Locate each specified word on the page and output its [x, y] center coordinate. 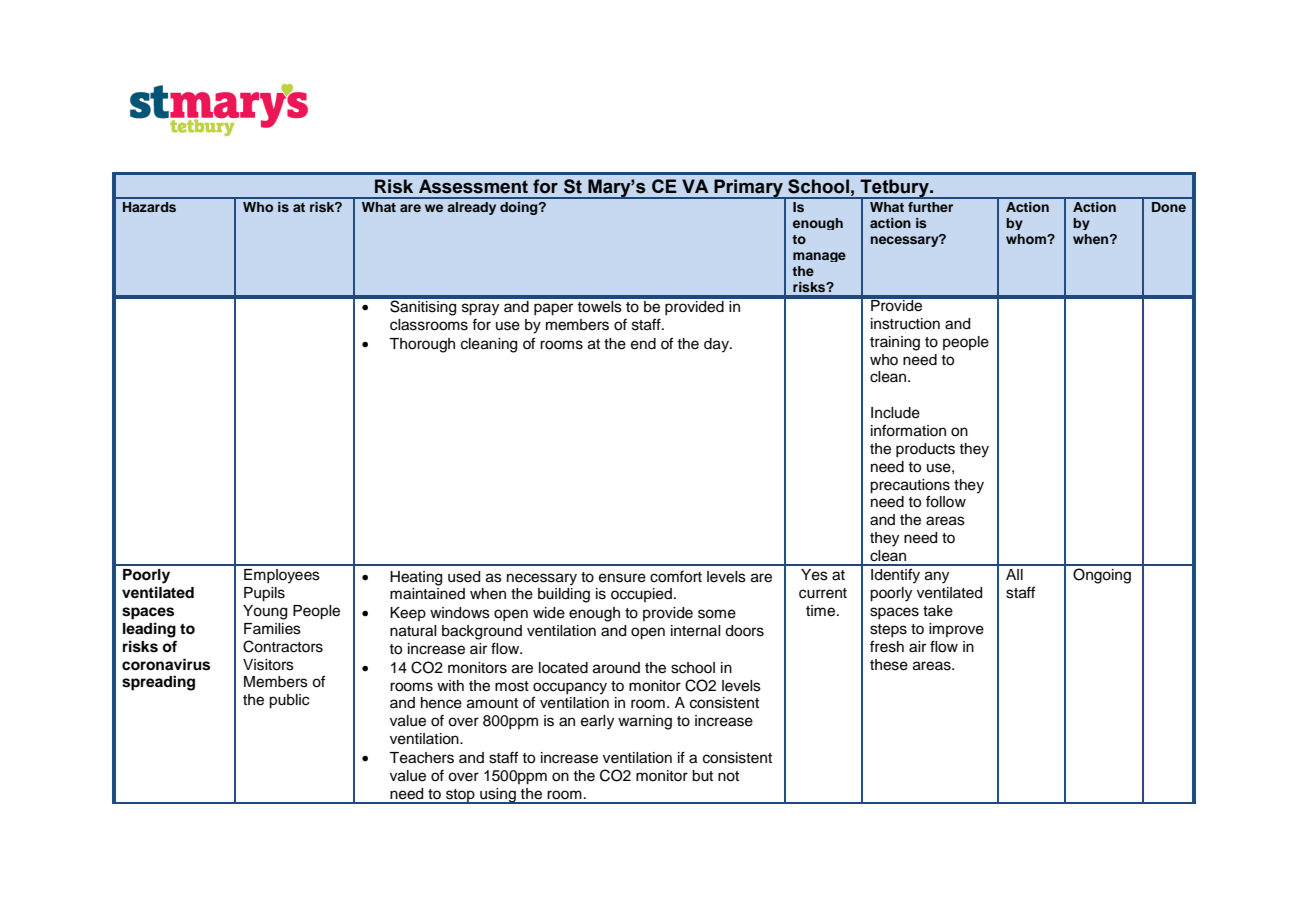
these [889, 665]
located [563, 668]
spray [480, 309]
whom [1027, 239]
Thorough [422, 345]
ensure [622, 578]
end [643, 344]
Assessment [473, 186]
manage [819, 257]
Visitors [268, 665]
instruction [905, 324]
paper [553, 309]
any [937, 577]
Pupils [264, 594]
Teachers [421, 758]
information [908, 430]
